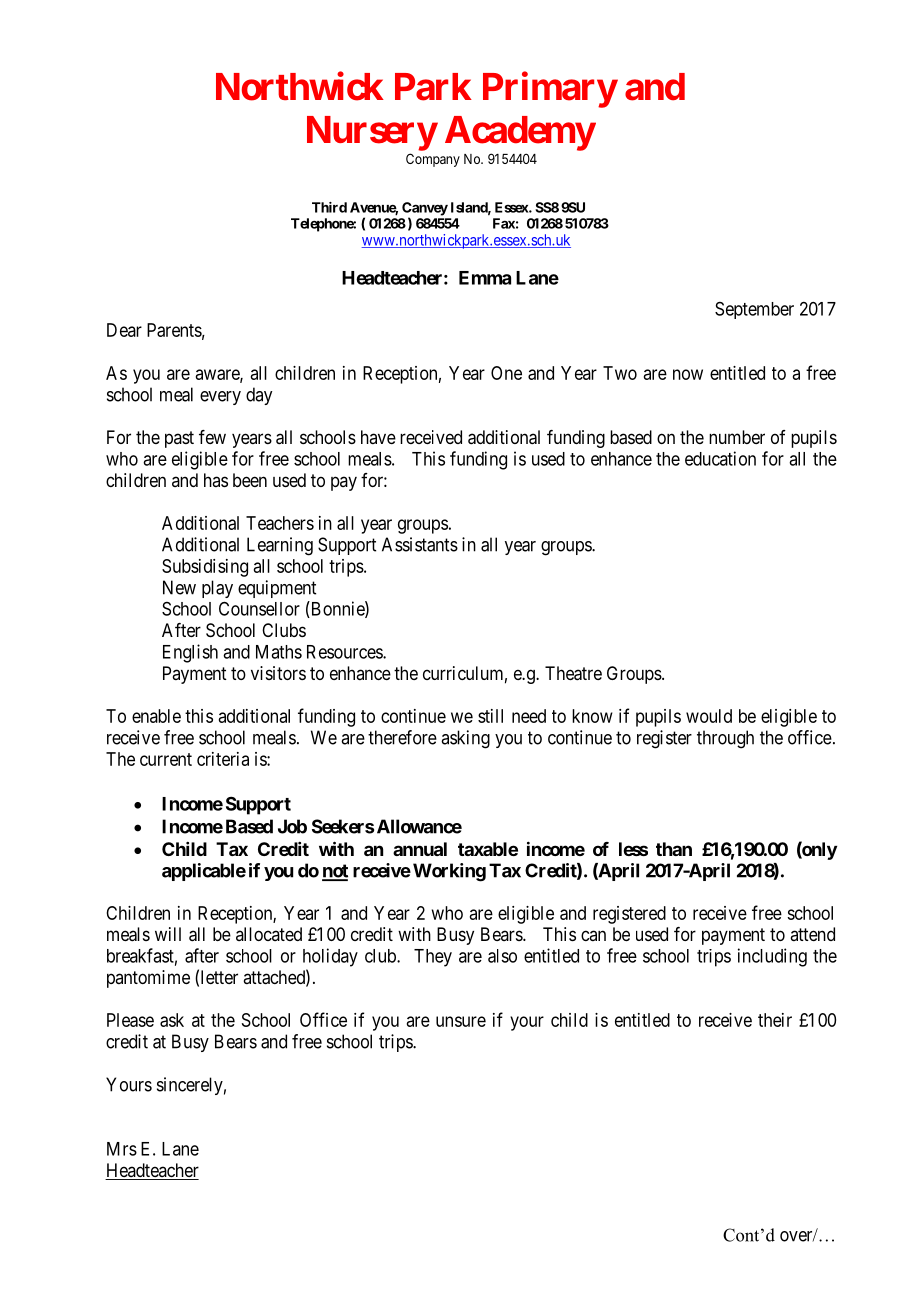 The height and width of the screenshot is (1308, 924). Describe the element at coordinates (329, 207) in the screenshot. I see `Third` at that location.
